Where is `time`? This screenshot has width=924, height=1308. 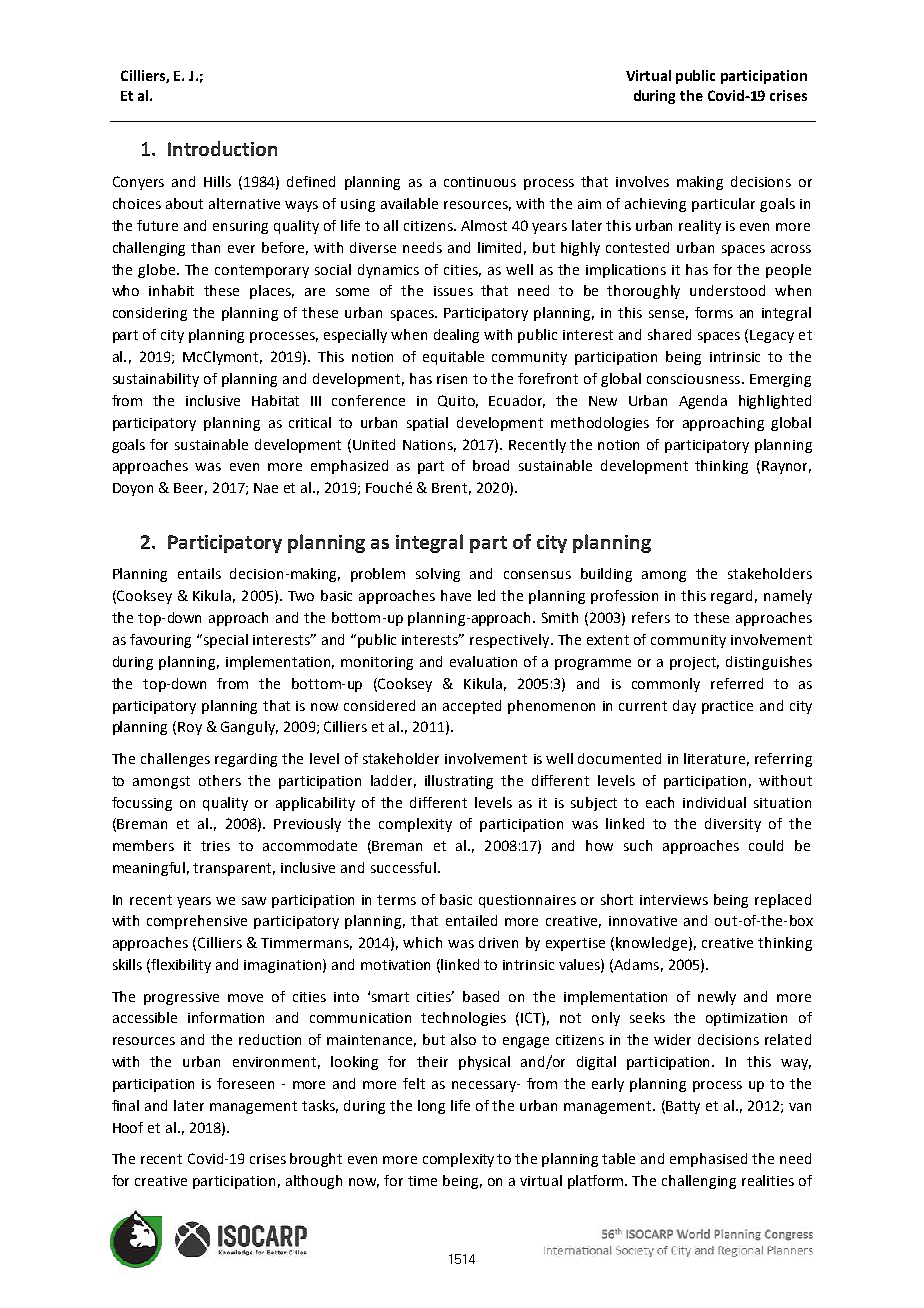
time is located at coordinates (422, 1181).
